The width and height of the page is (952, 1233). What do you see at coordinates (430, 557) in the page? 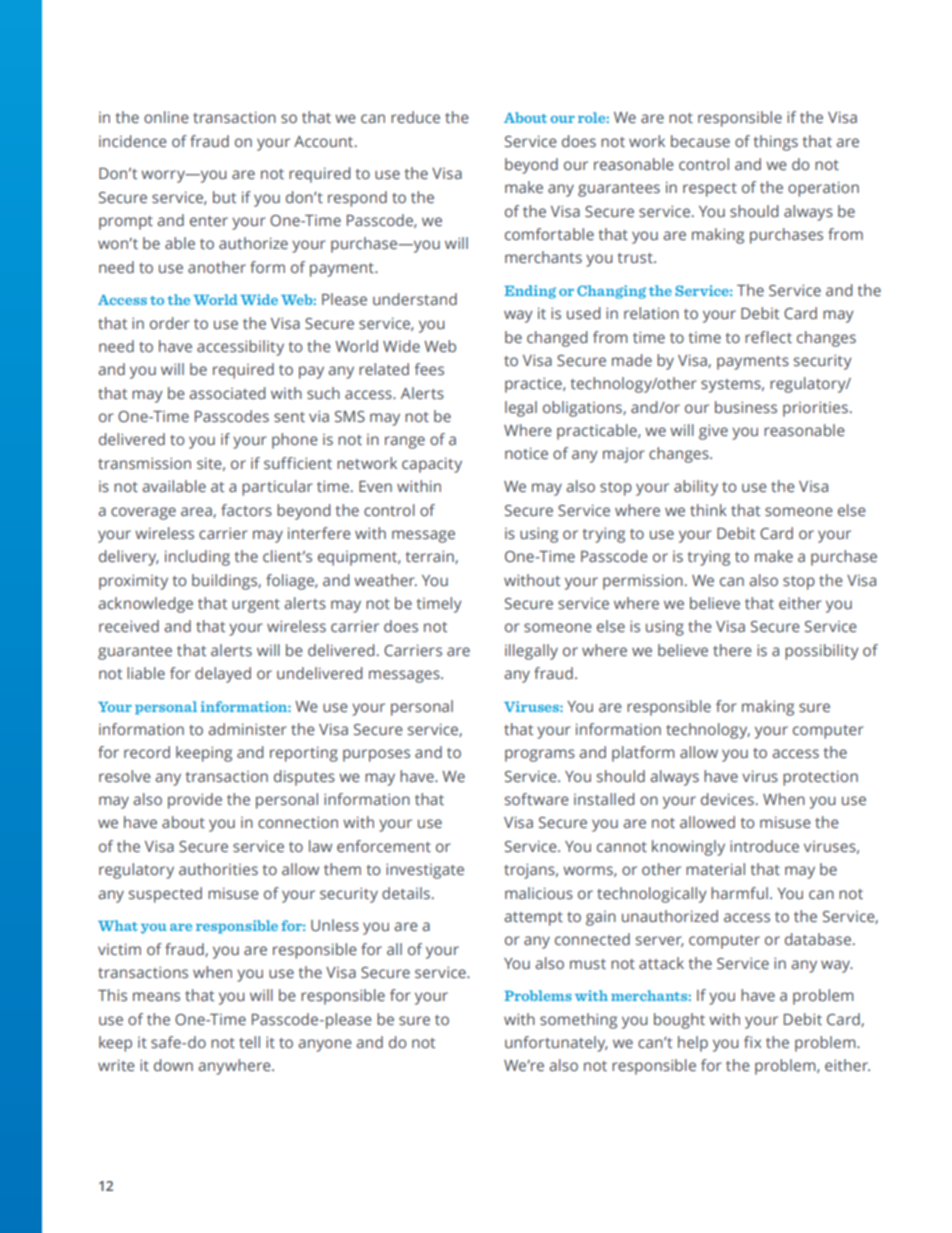
I see `terrain` at bounding box center [430, 557].
